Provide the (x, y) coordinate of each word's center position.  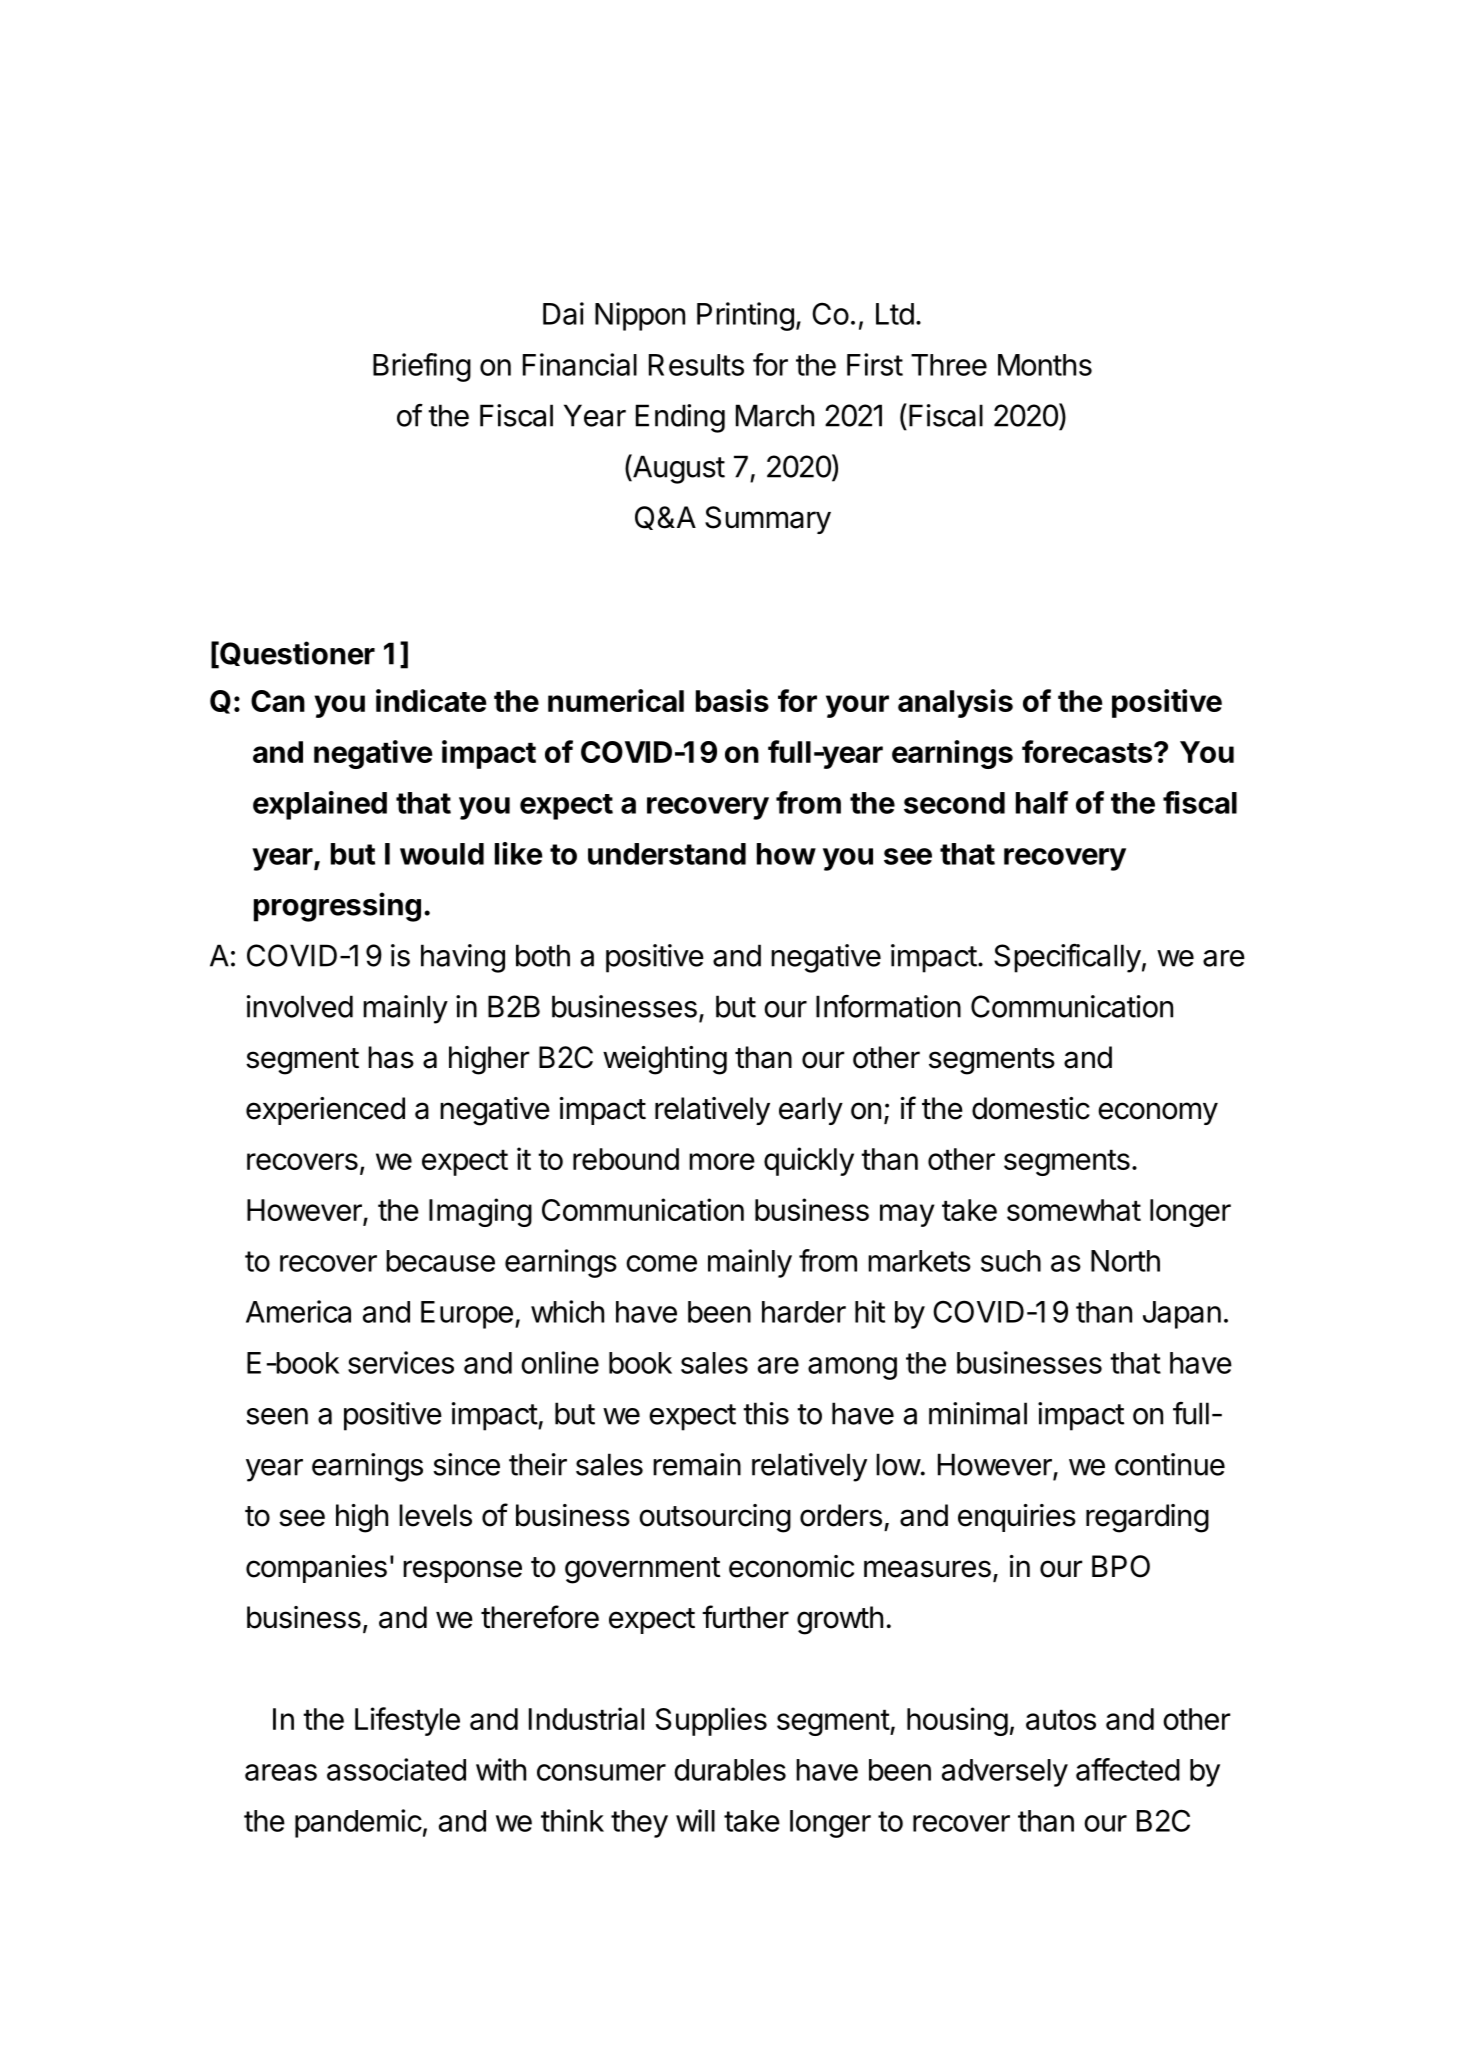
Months (1045, 365)
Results (696, 365)
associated (396, 1769)
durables (730, 1770)
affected (1128, 1769)
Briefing (422, 367)
